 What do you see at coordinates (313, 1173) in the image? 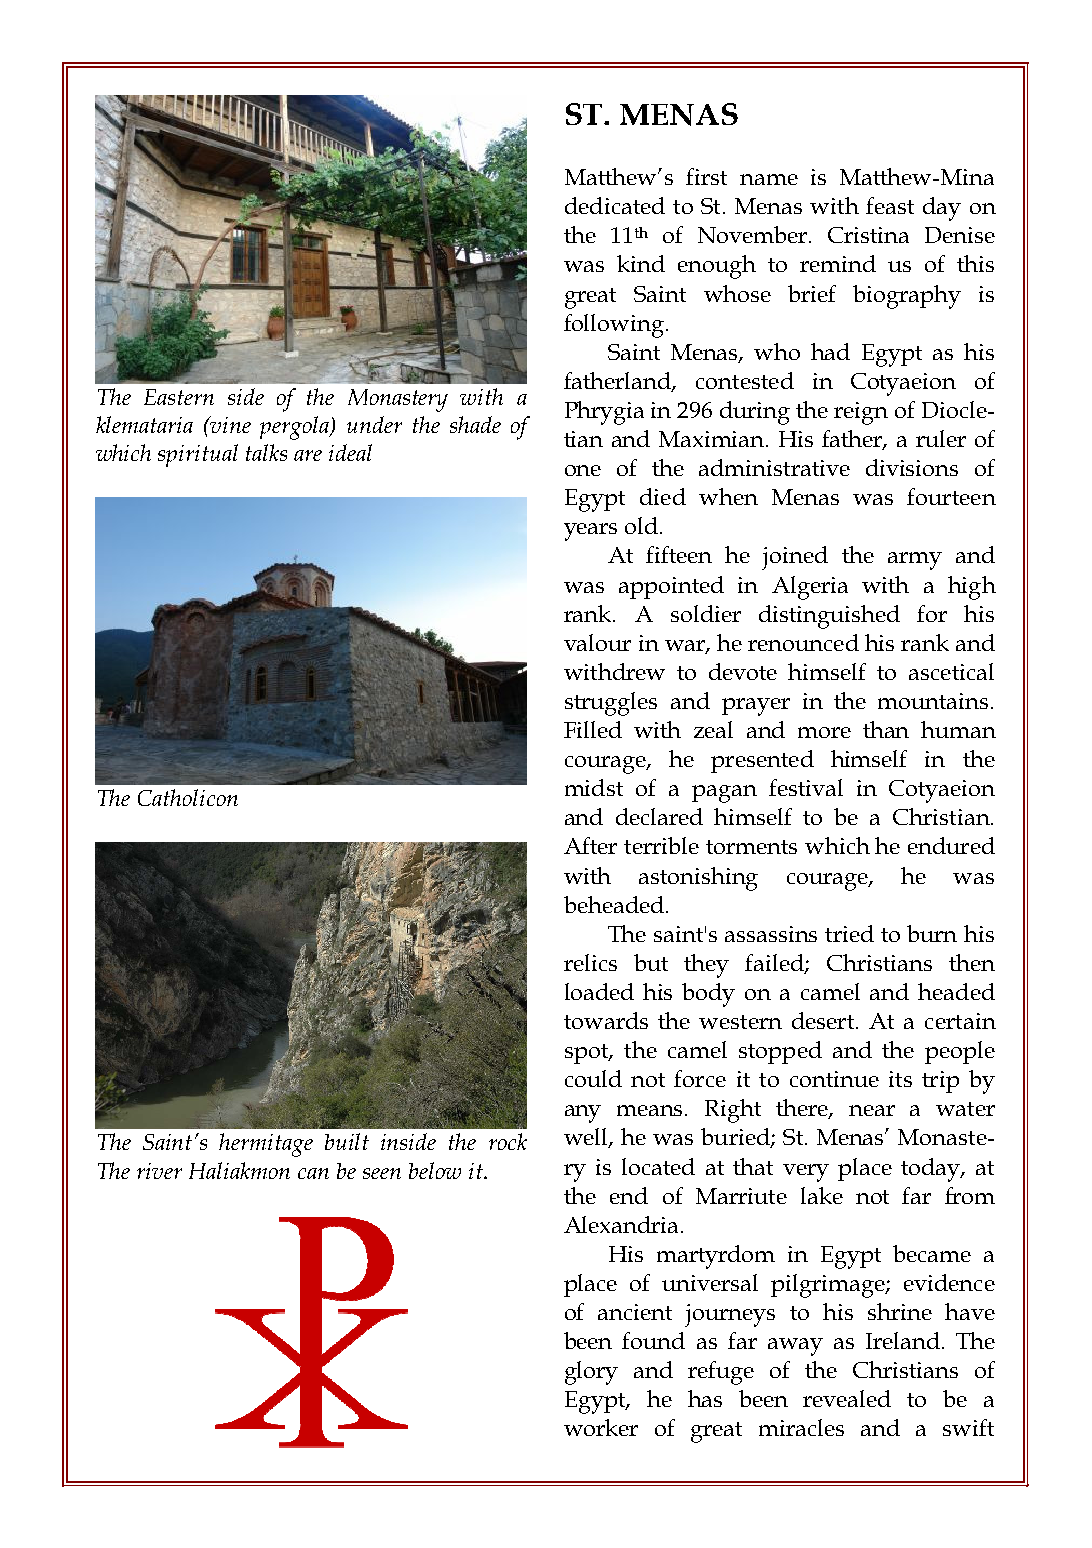
I see `can` at bounding box center [313, 1173].
